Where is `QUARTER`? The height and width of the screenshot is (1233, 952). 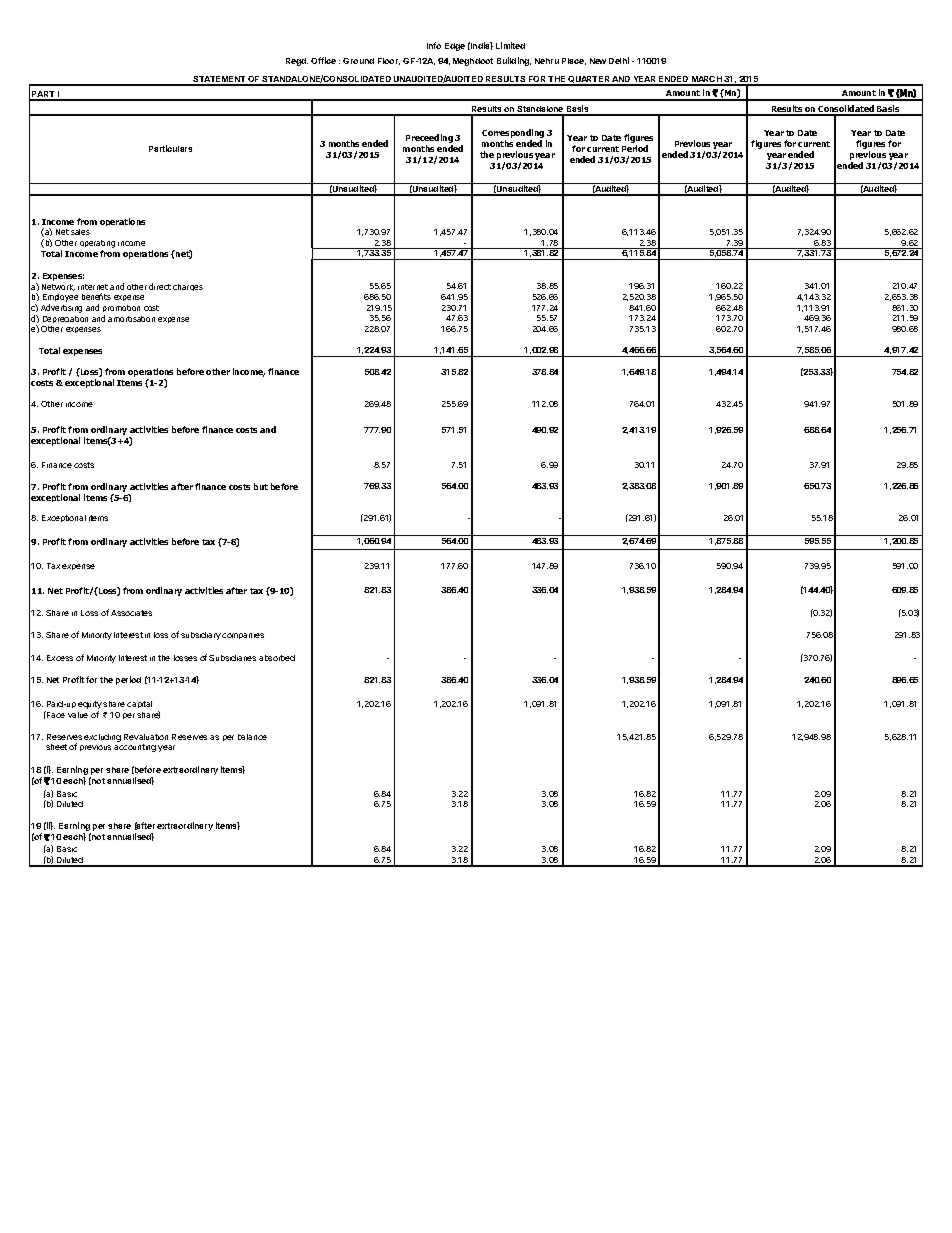
QUARTER is located at coordinates (589, 80).
